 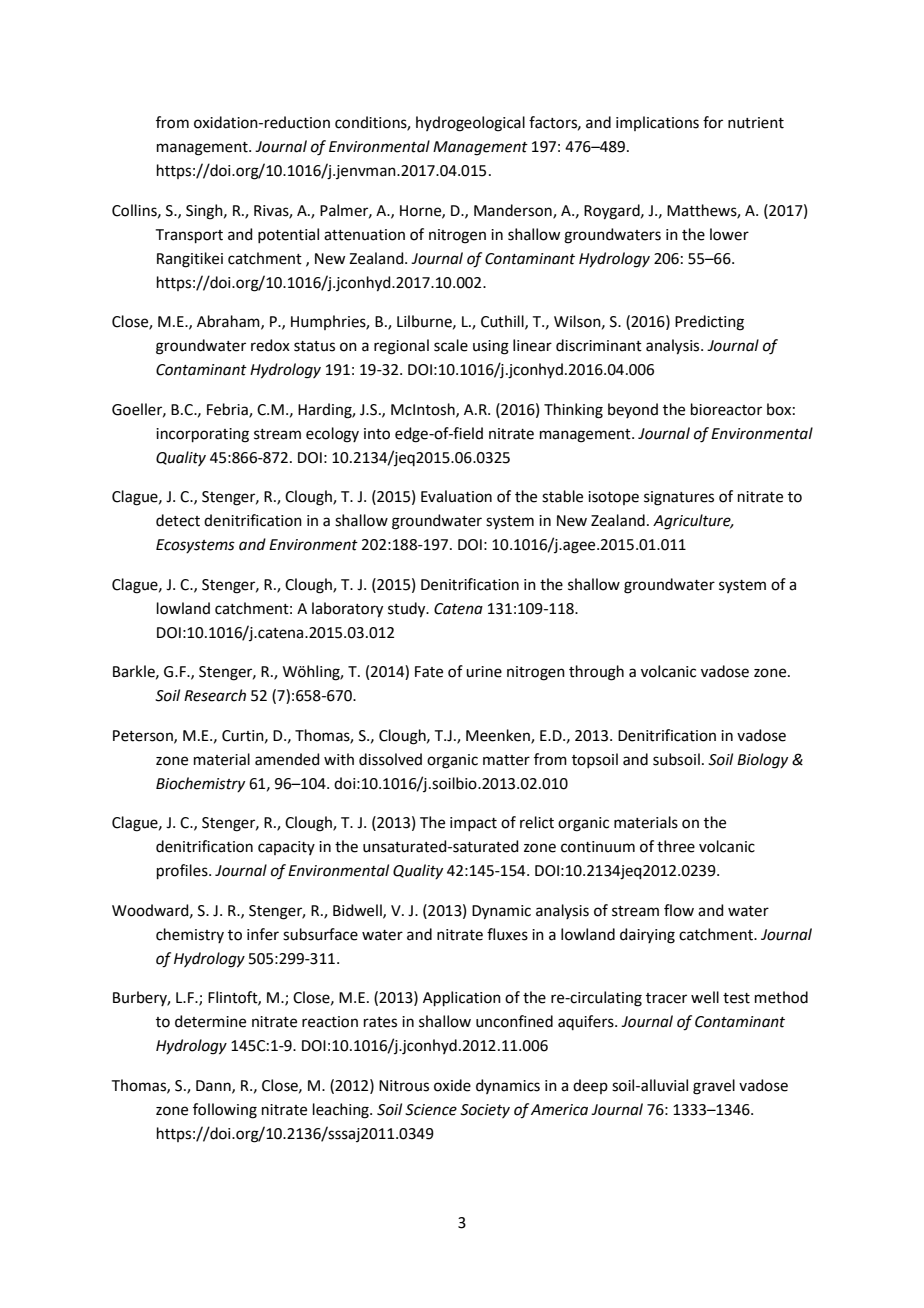 What do you see at coordinates (736, 998) in the image?
I see `test` at bounding box center [736, 998].
